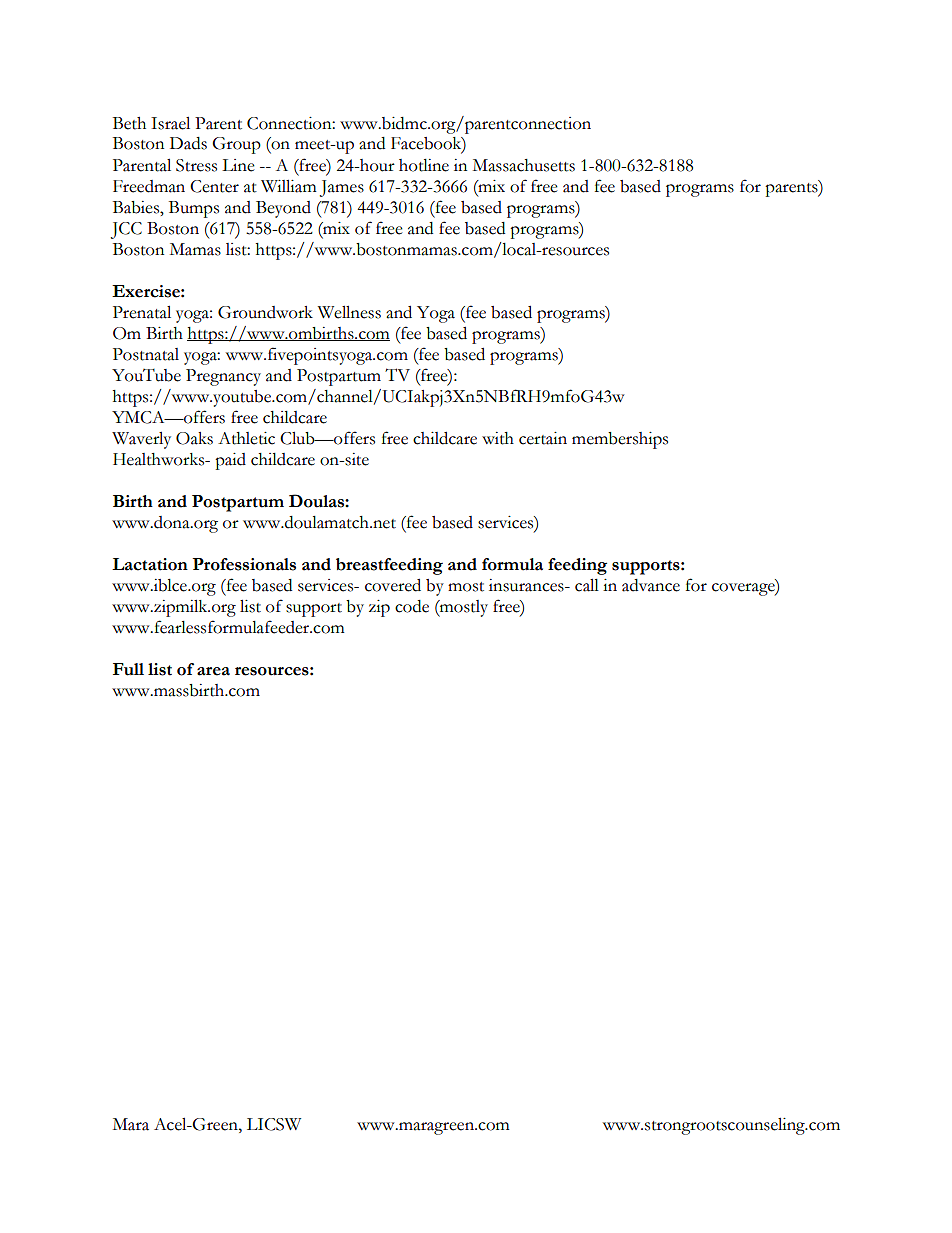 Image resolution: width=952 pixels, height=1233 pixels. Describe the element at coordinates (498, 438) in the screenshot. I see `with` at that location.
